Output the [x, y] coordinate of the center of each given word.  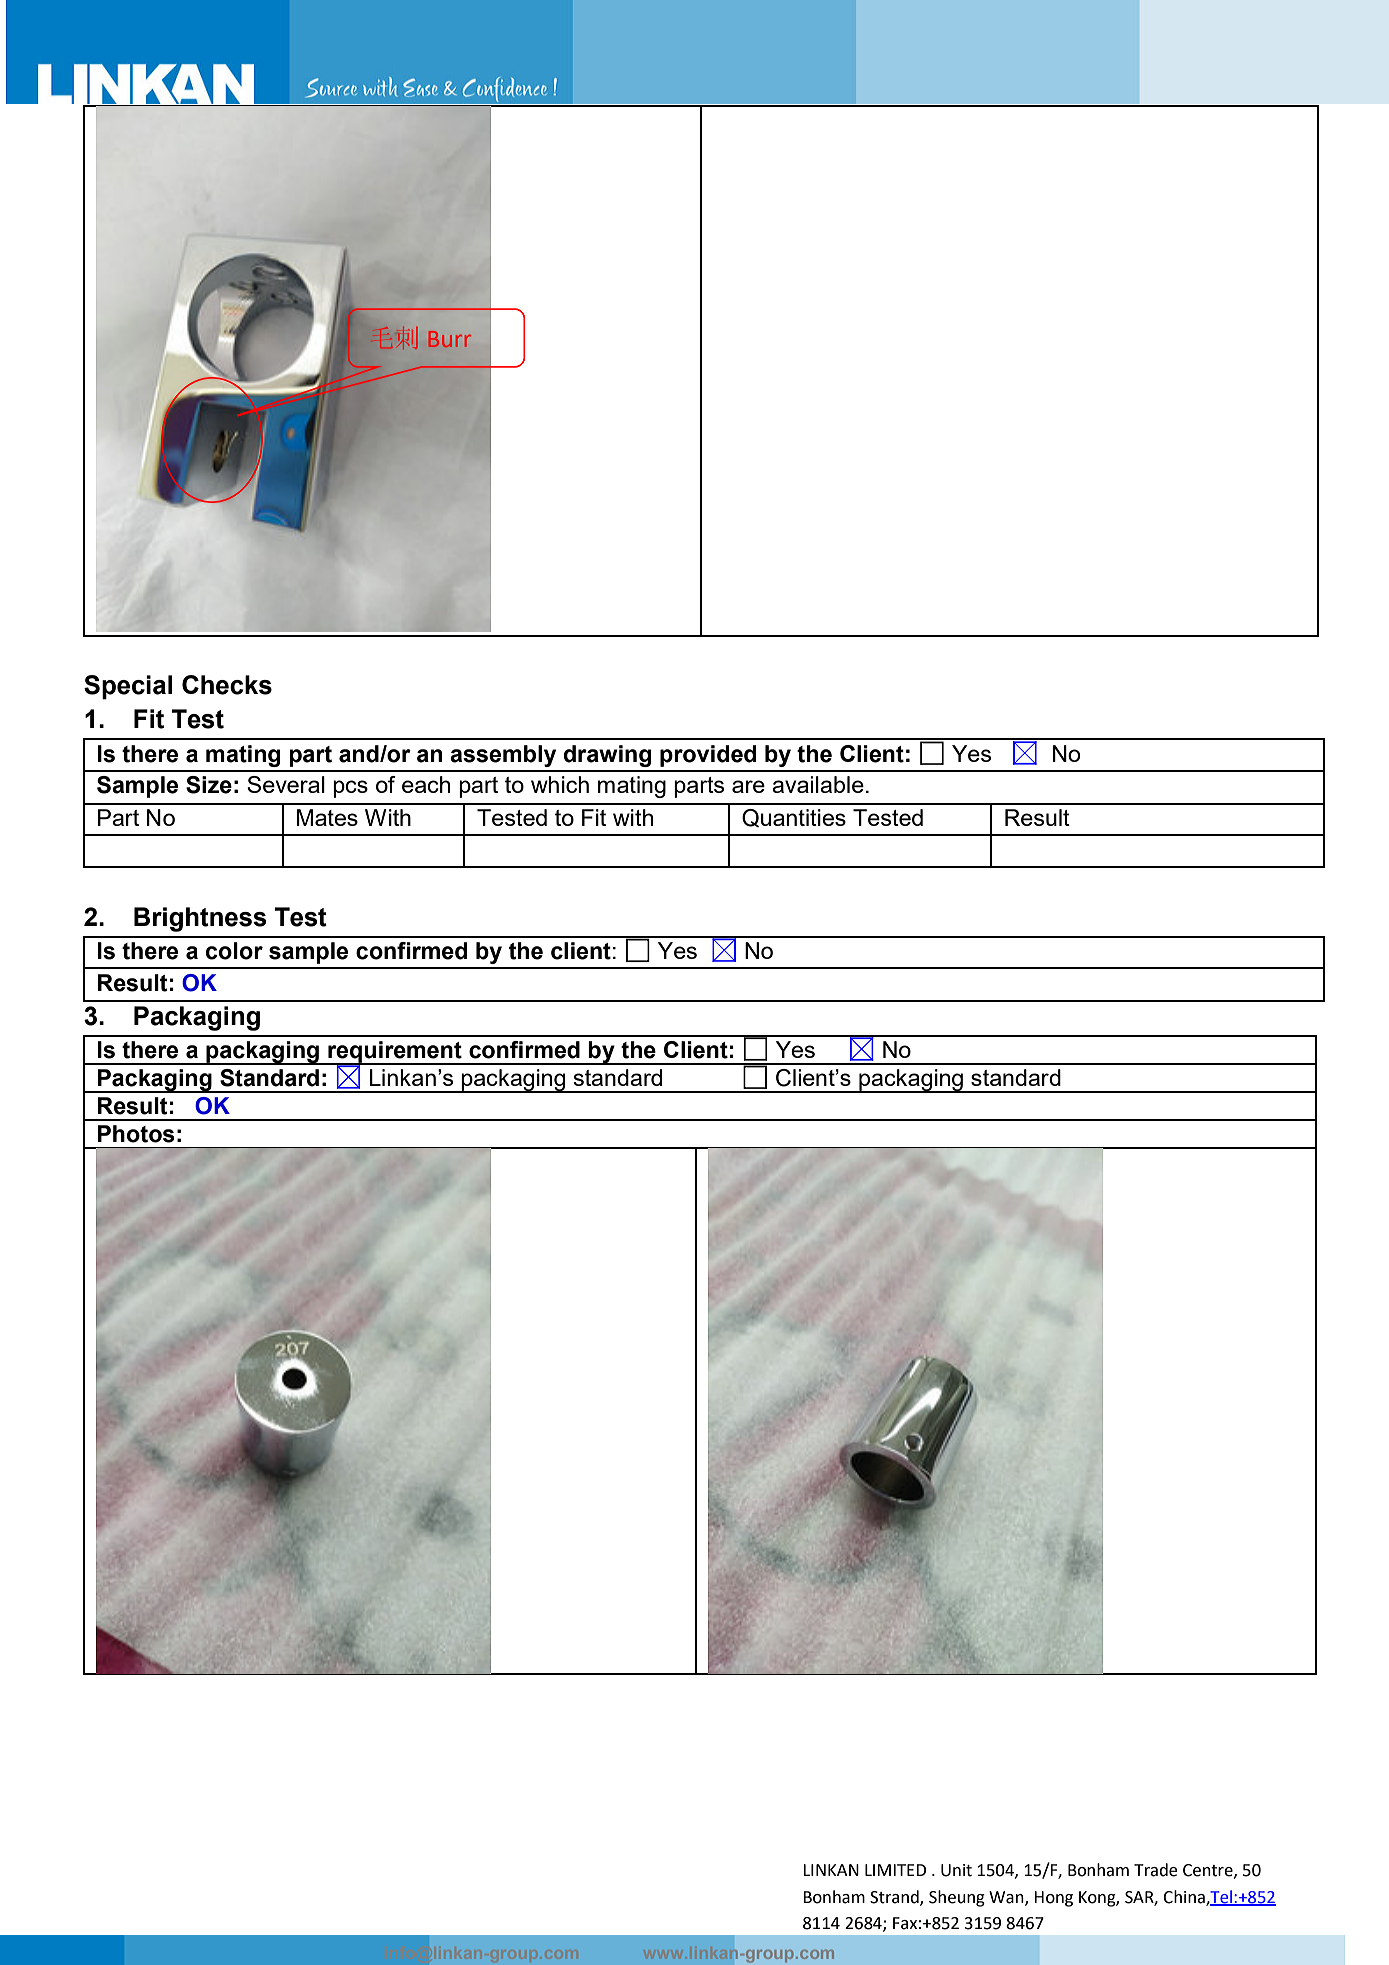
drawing [607, 756]
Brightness [200, 919]
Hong [1053, 1899]
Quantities [794, 818]
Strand [895, 1897]
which [560, 784]
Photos [136, 1134]
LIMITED [895, 1870]
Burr [449, 339]
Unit [956, 1870]
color [234, 951]
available [818, 784]
